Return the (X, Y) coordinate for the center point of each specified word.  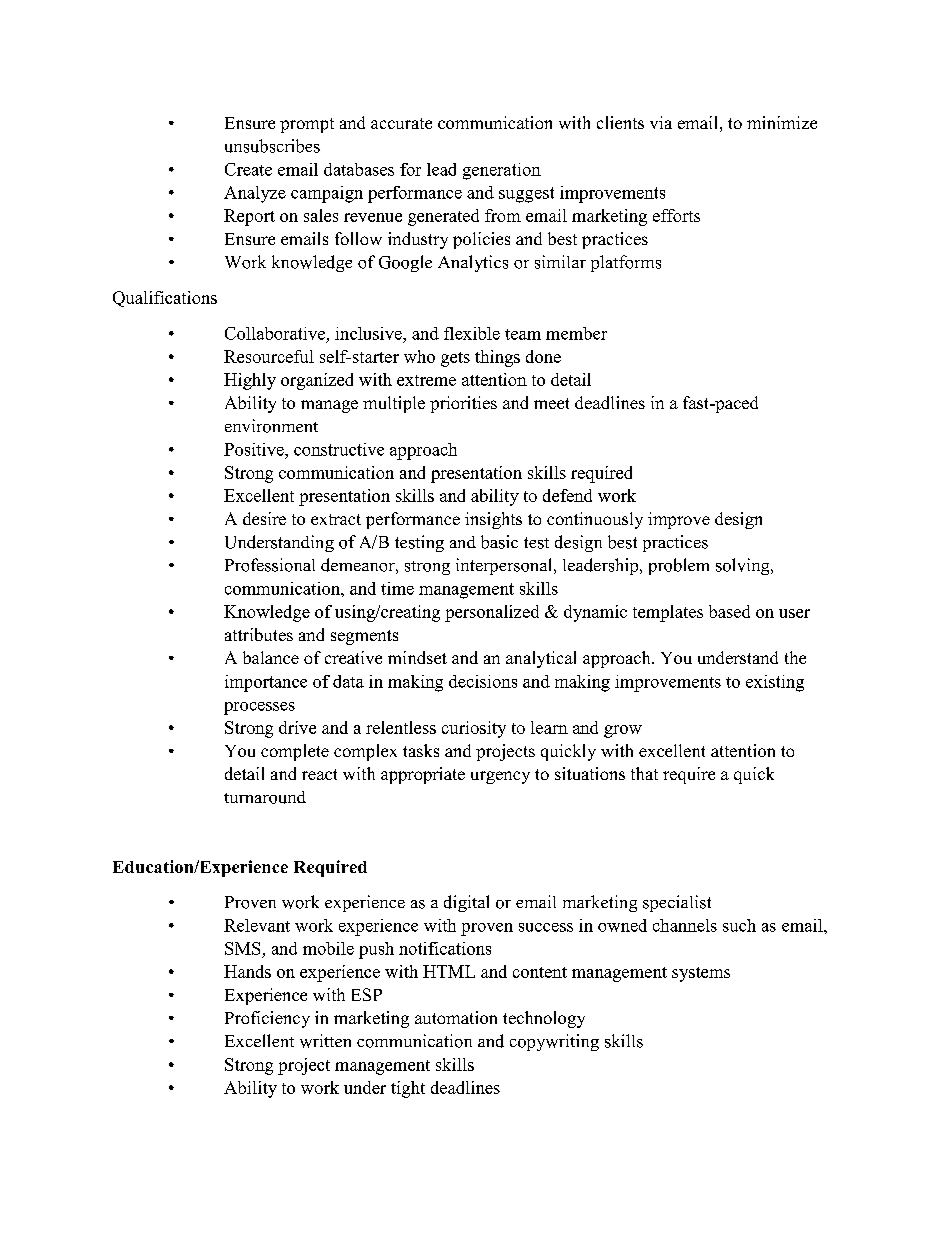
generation (502, 171)
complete (295, 752)
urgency (500, 777)
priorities (463, 404)
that (644, 773)
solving (744, 566)
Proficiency (267, 1019)
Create (248, 169)
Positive (255, 449)
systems (701, 974)
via (661, 122)
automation (456, 1017)
